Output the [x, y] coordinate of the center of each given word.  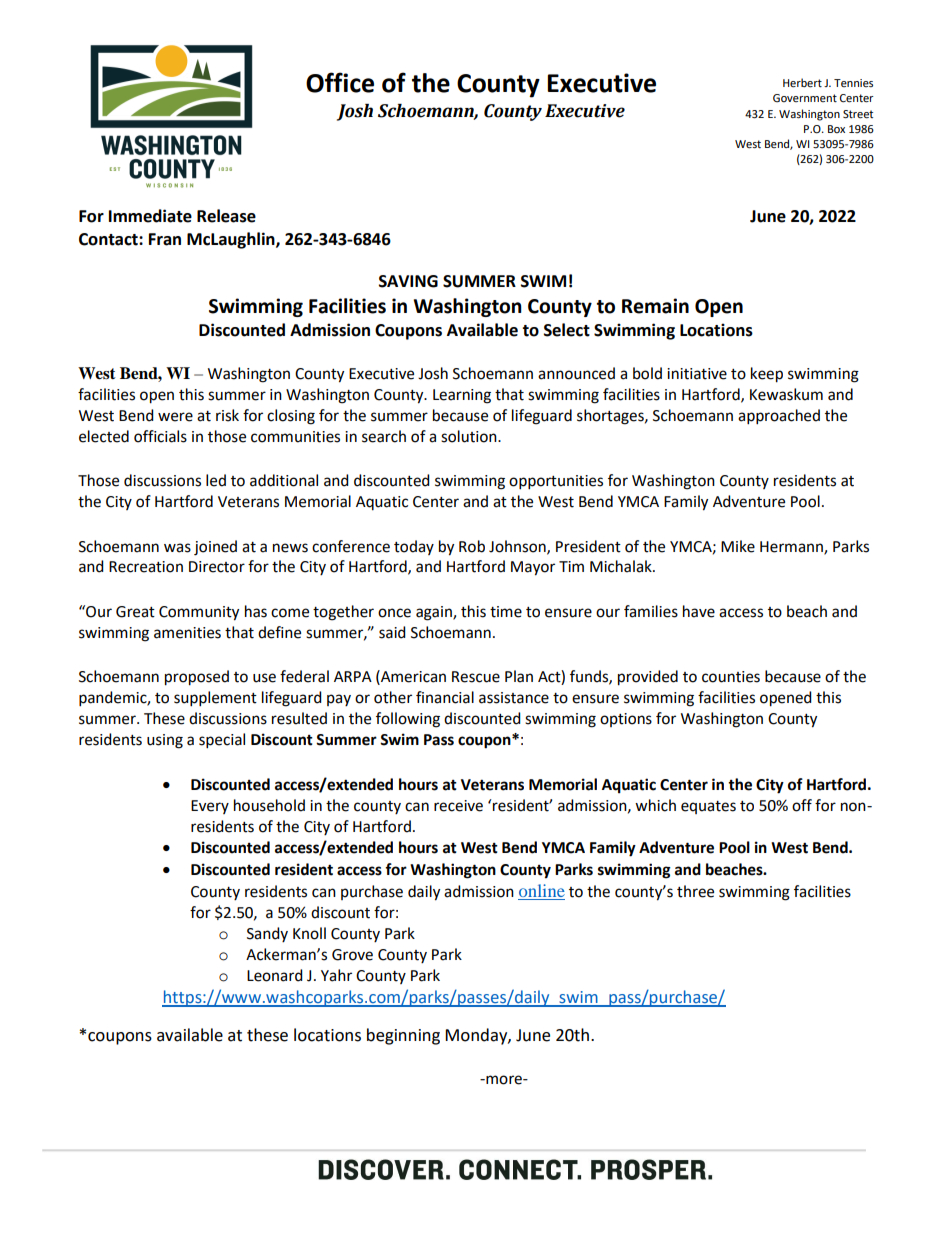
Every [210, 807]
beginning [403, 1036]
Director [217, 567]
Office [340, 82]
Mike [738, 546]
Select [567, 330]
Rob [472, 546]
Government [805, 98]
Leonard [275, 975]
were [175, 417]
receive [458, 806]
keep [767, 375]
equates [708, 807]
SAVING [408, 281]
